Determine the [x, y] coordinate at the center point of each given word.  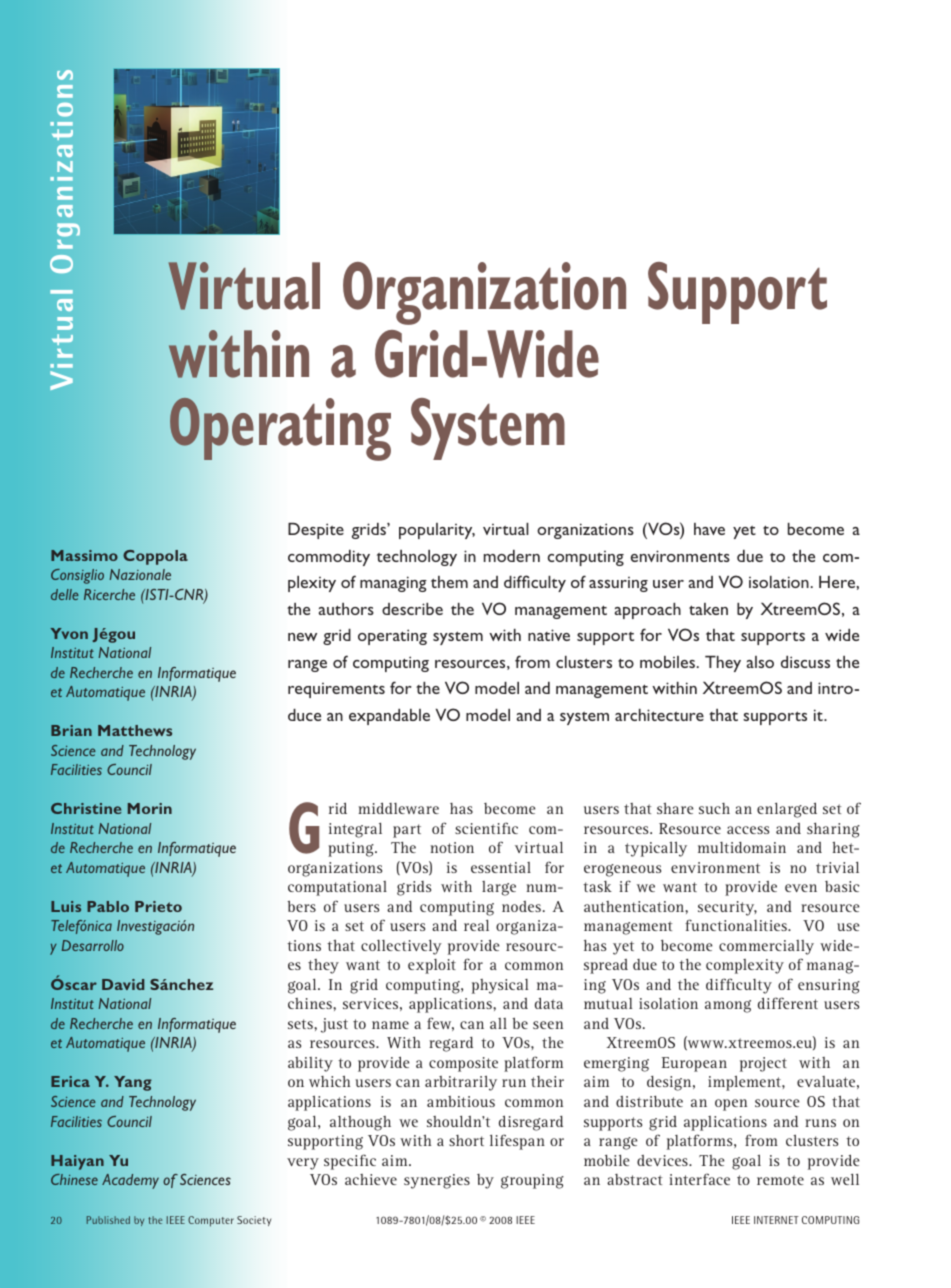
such [714, 808]
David [123, 984]
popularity [437, 531]
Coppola [155, 557]
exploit [432, 966]
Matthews [135, 730]
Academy [130, 1181]
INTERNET [776, 1220]
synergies [437, 1181]
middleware [398, 808]
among [728, 1006]
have [709, 529]
